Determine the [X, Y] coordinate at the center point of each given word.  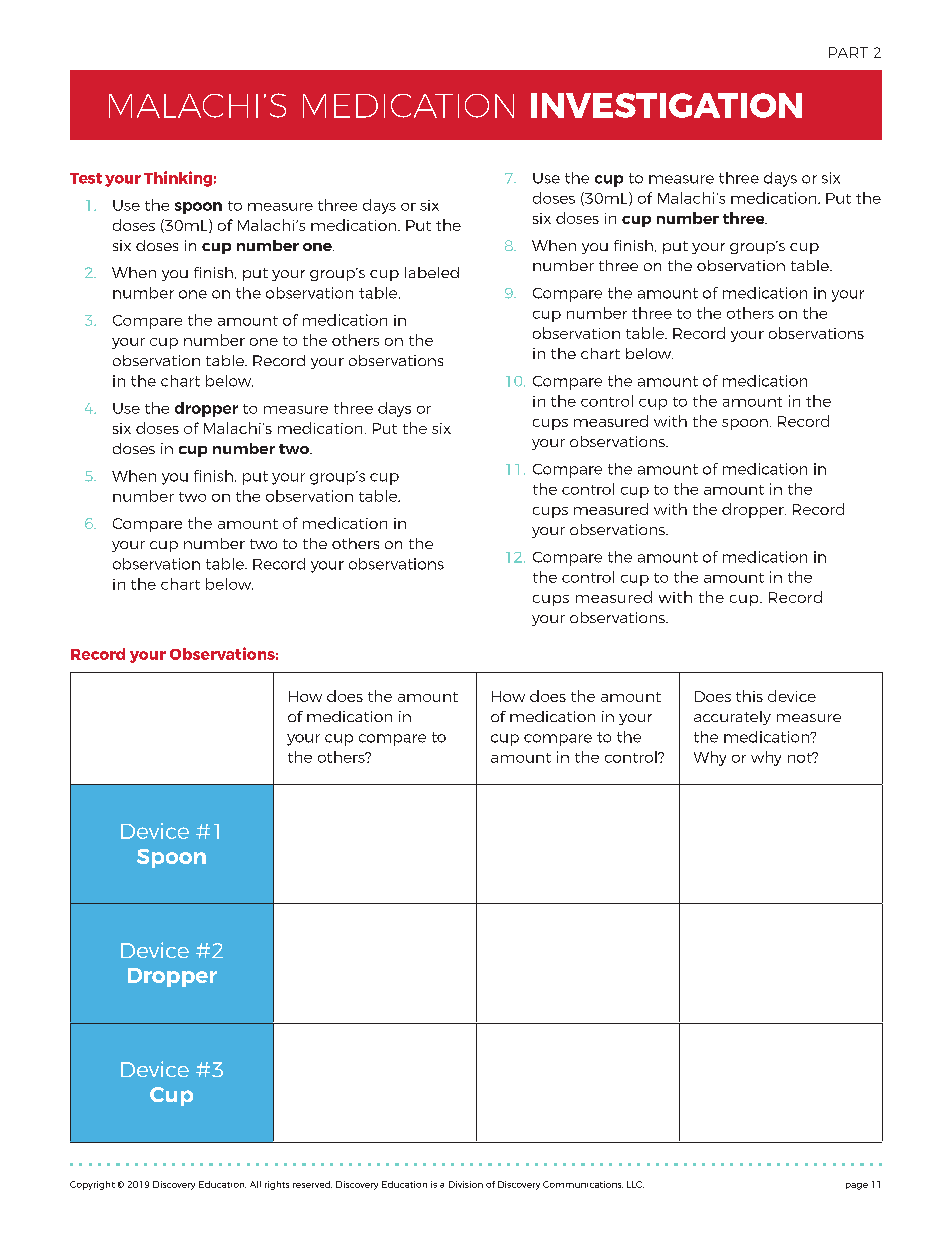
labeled [432, 272]
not [801, 757]
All [255, 1184]
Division [466, 1184]
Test [86, 178]
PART [848, 52]
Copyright [92, 1185]
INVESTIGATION [666, 105]
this [749, 696]
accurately [732, 718]
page [857, 1186]
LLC [635, 1184]
